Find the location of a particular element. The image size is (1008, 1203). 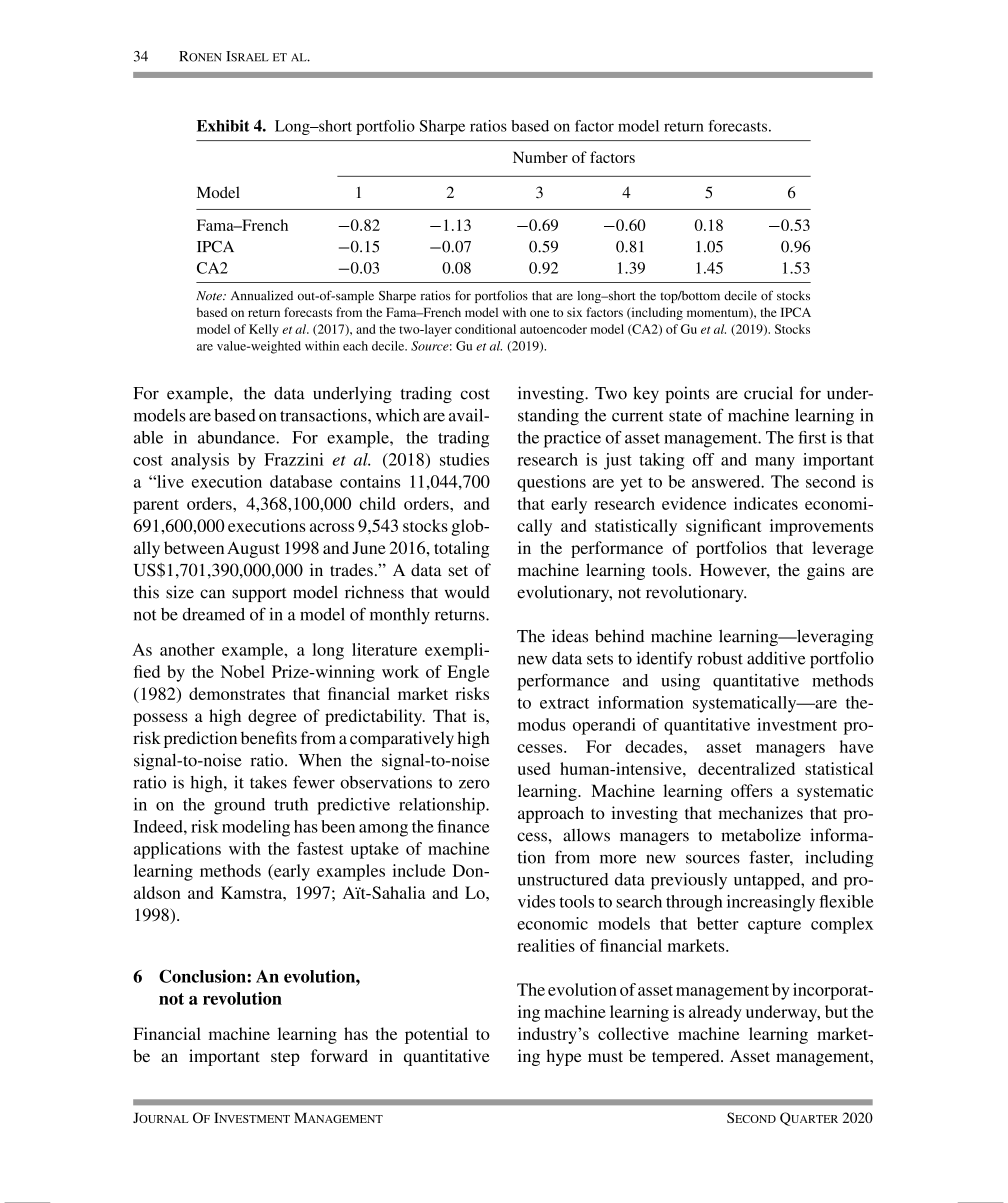

Number is located at coordinates (540, 157).
